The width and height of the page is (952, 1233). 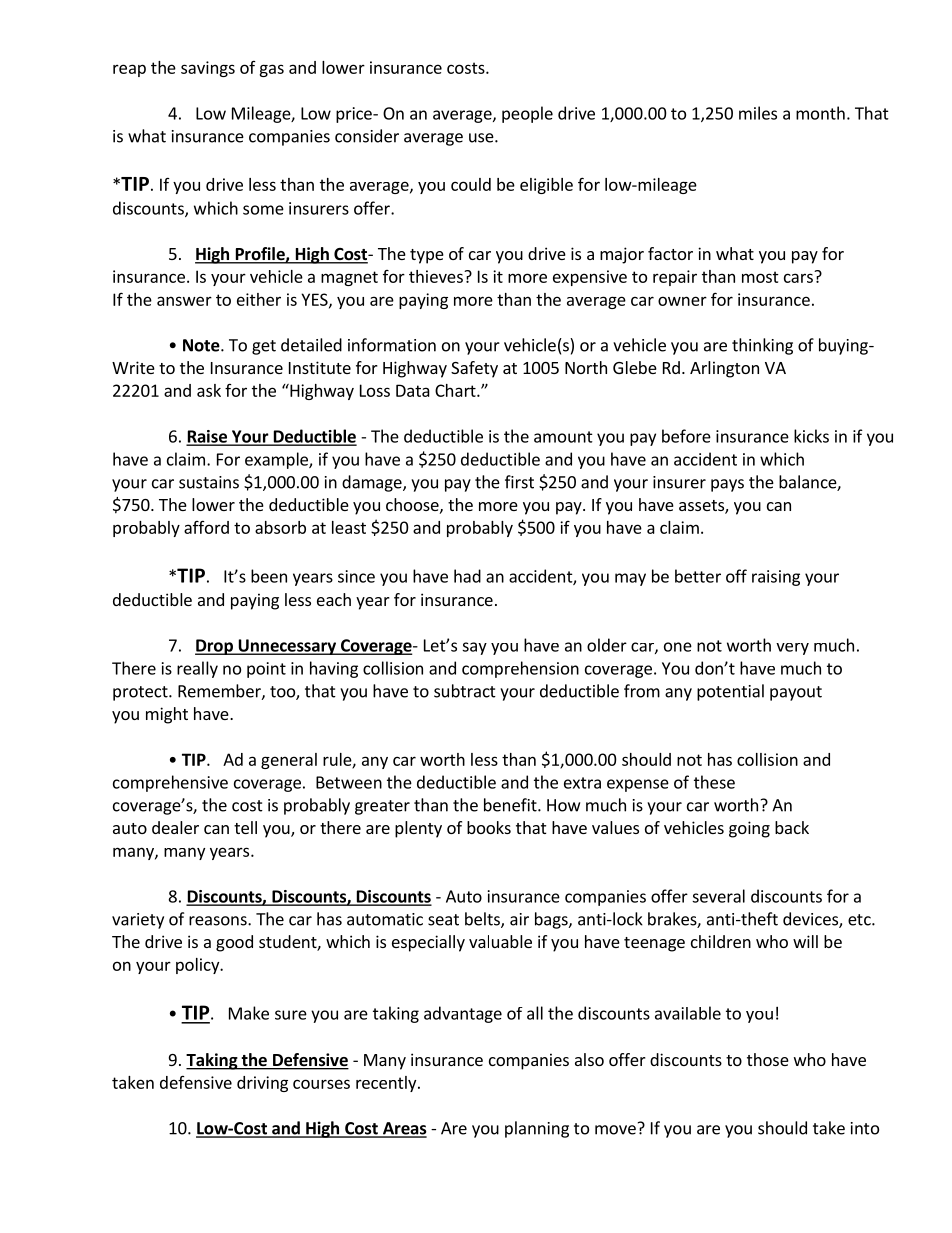 I want to click on people, so click(x=527, y=114).
